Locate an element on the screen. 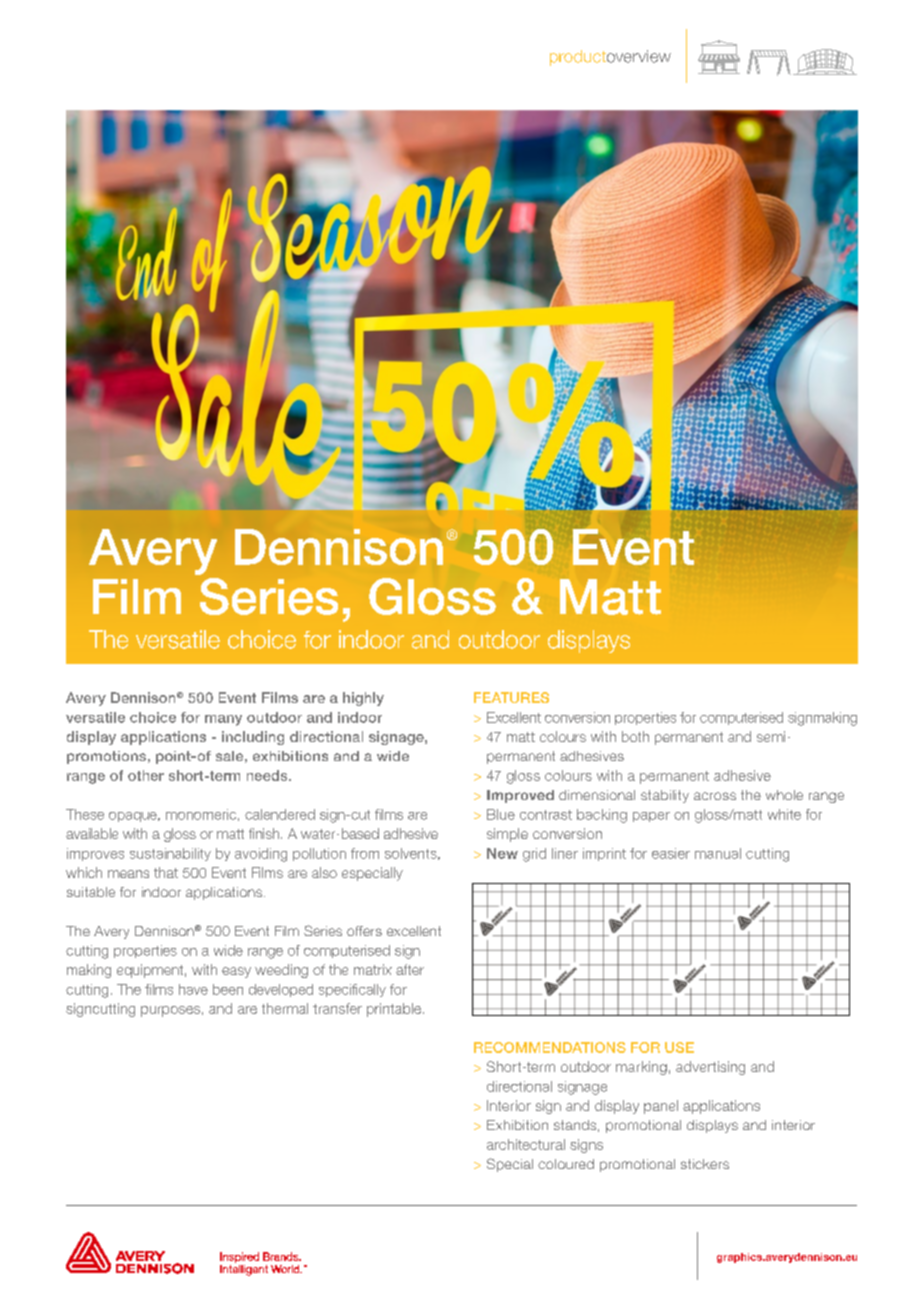 The height and width of the screenshot is (1308, 924). architectural is located at coordinates (526, 1144).
